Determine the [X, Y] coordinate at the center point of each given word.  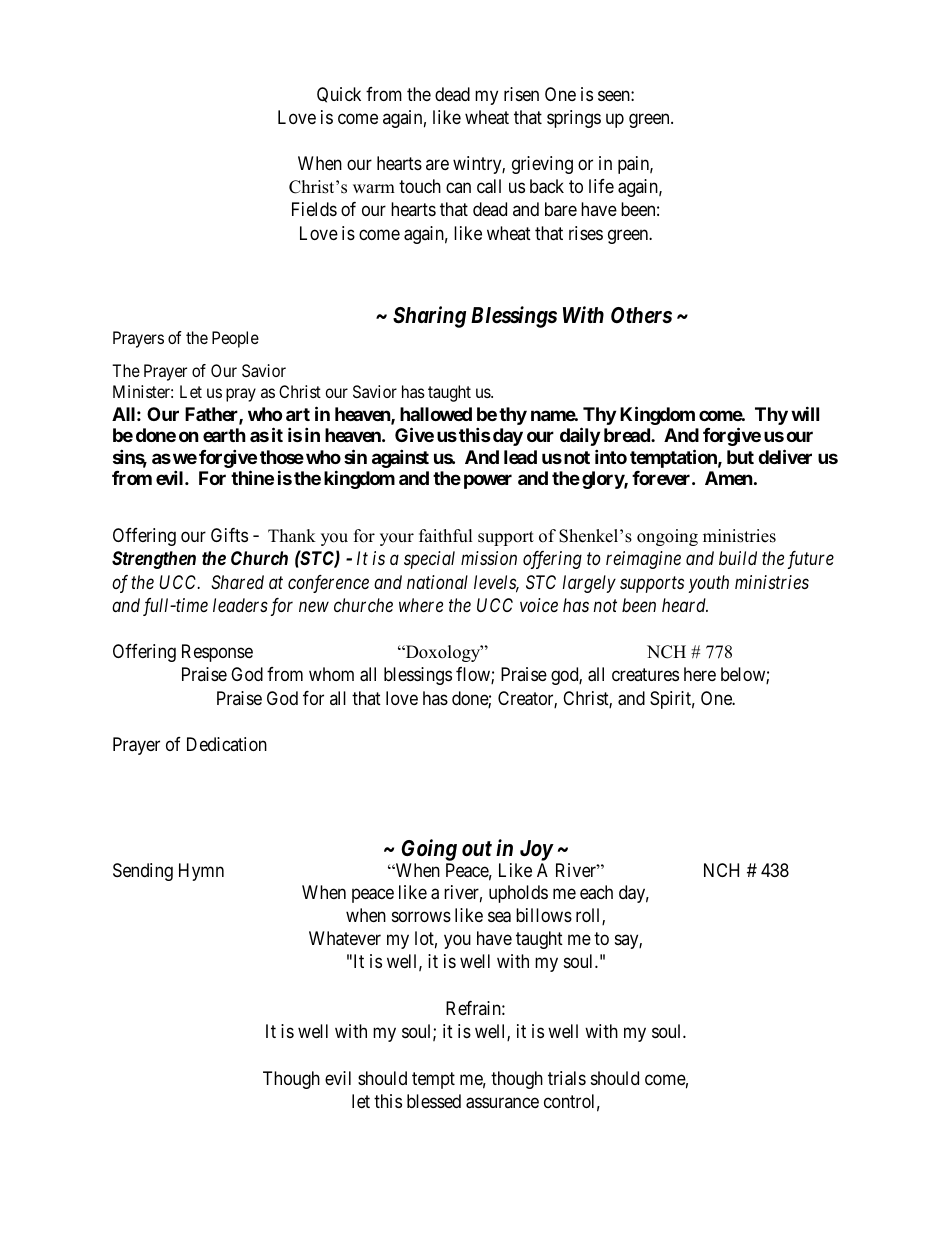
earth [224, 435]
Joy [536, 850]
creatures [645, 675]
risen [521, 94]
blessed [434, 1101]
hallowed [436, 414]
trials [567, 1078]
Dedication [227, 744]
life [601, 186]
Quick [339, 95]
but [740, 457]
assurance [502, 1103]
